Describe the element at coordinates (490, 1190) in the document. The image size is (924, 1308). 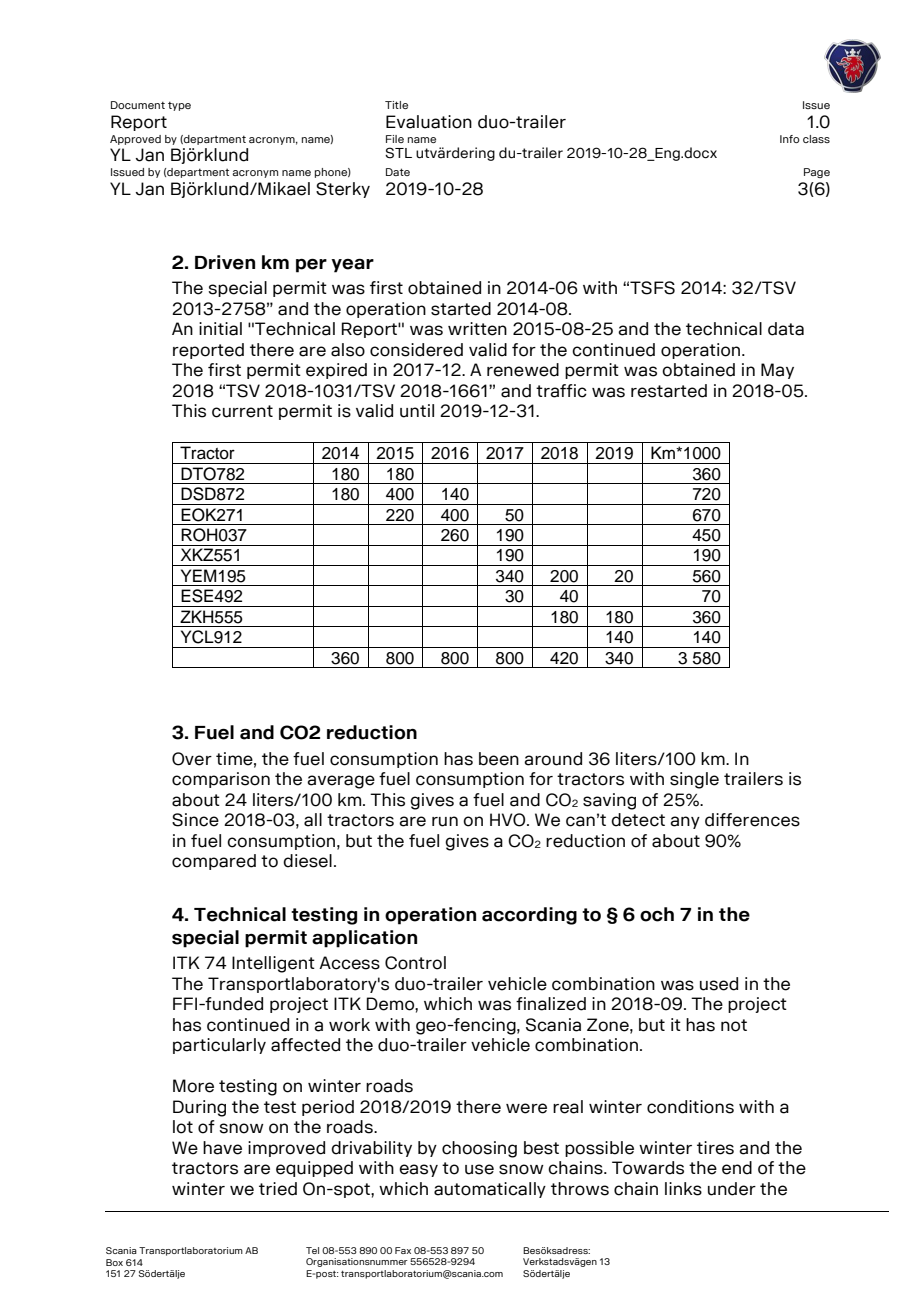
I see `automatically` at that location.
